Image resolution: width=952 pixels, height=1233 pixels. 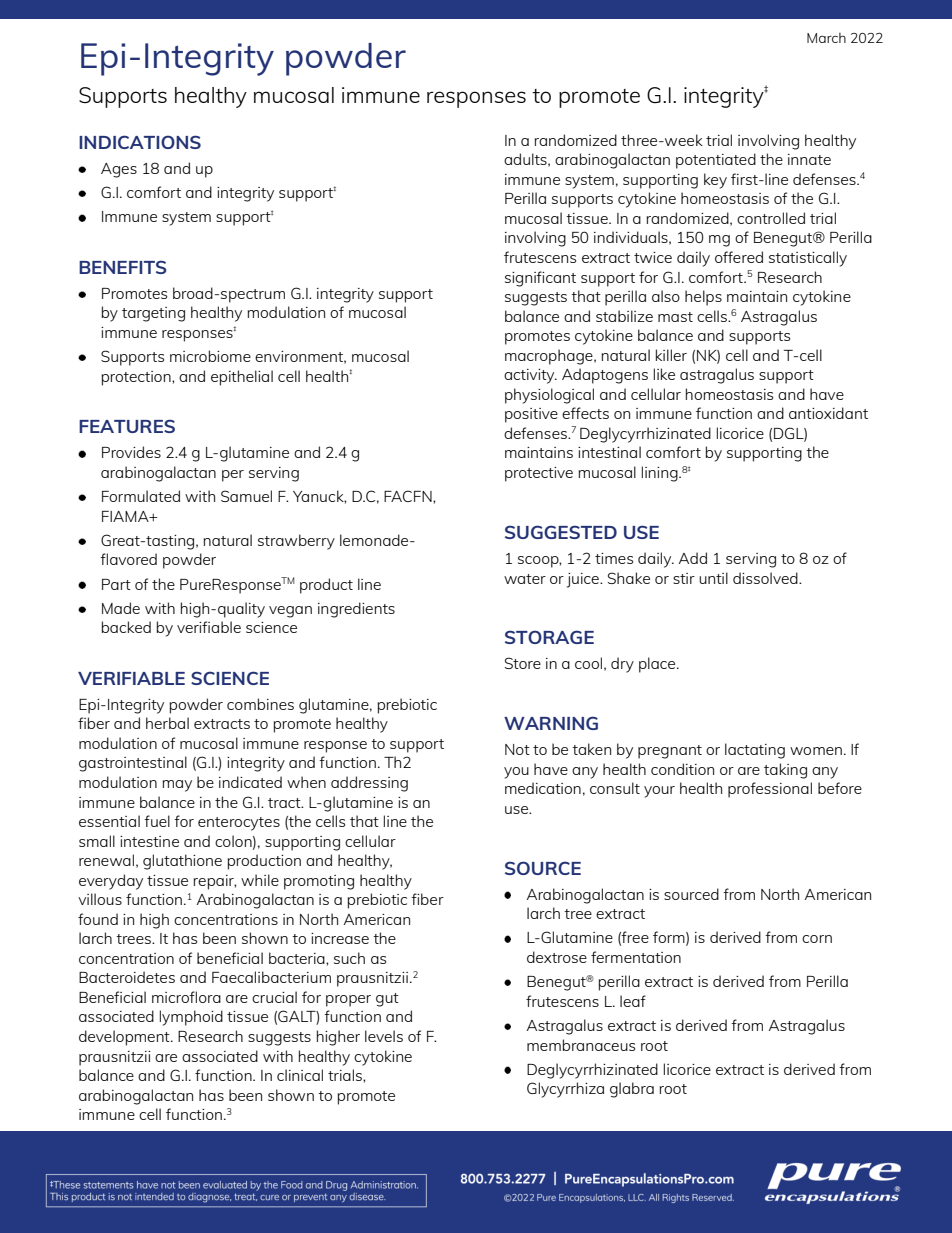 I want to click on INDICATIONS, so click(x=140, y=142).
